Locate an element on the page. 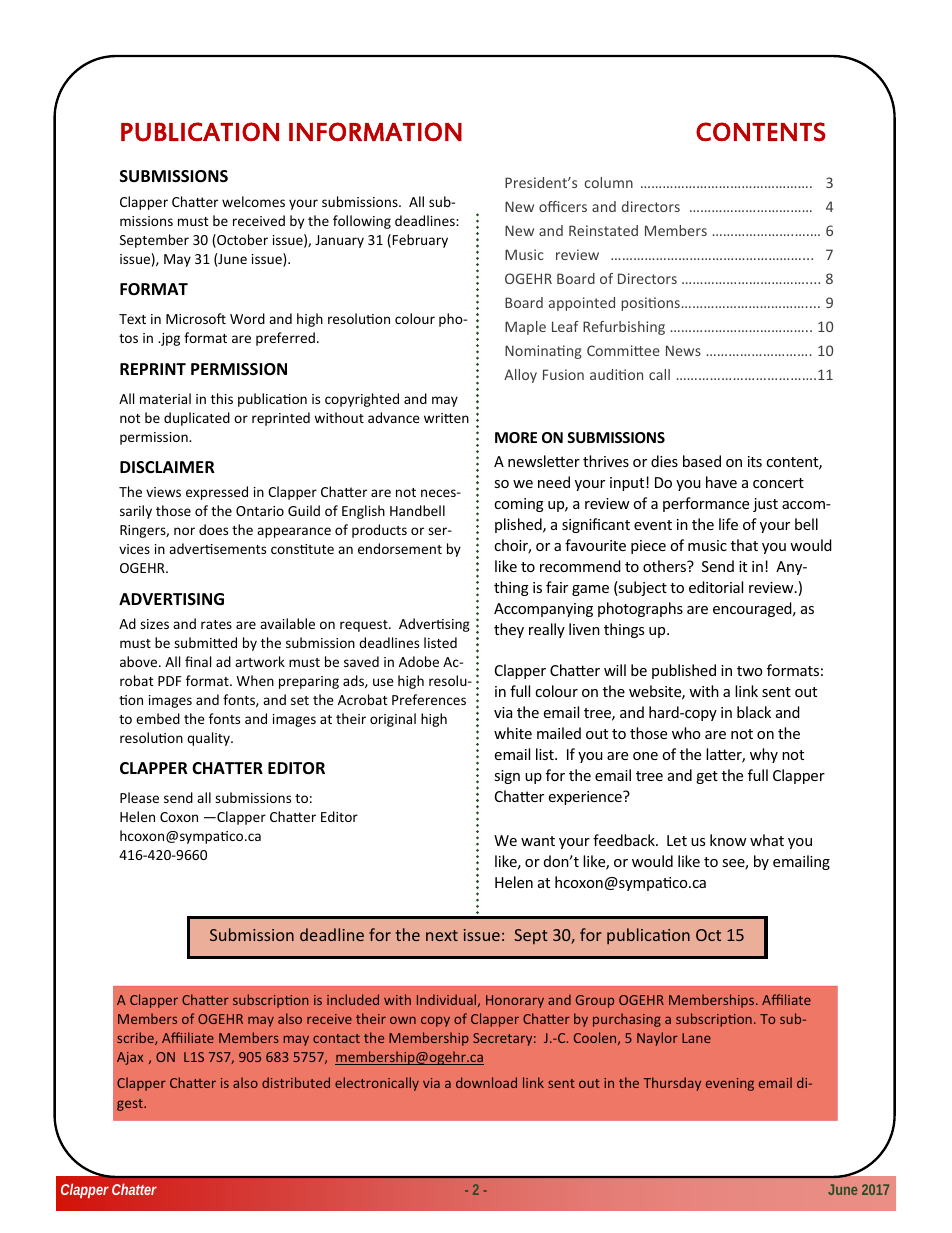  performance is located at coordinates (706, 504).
